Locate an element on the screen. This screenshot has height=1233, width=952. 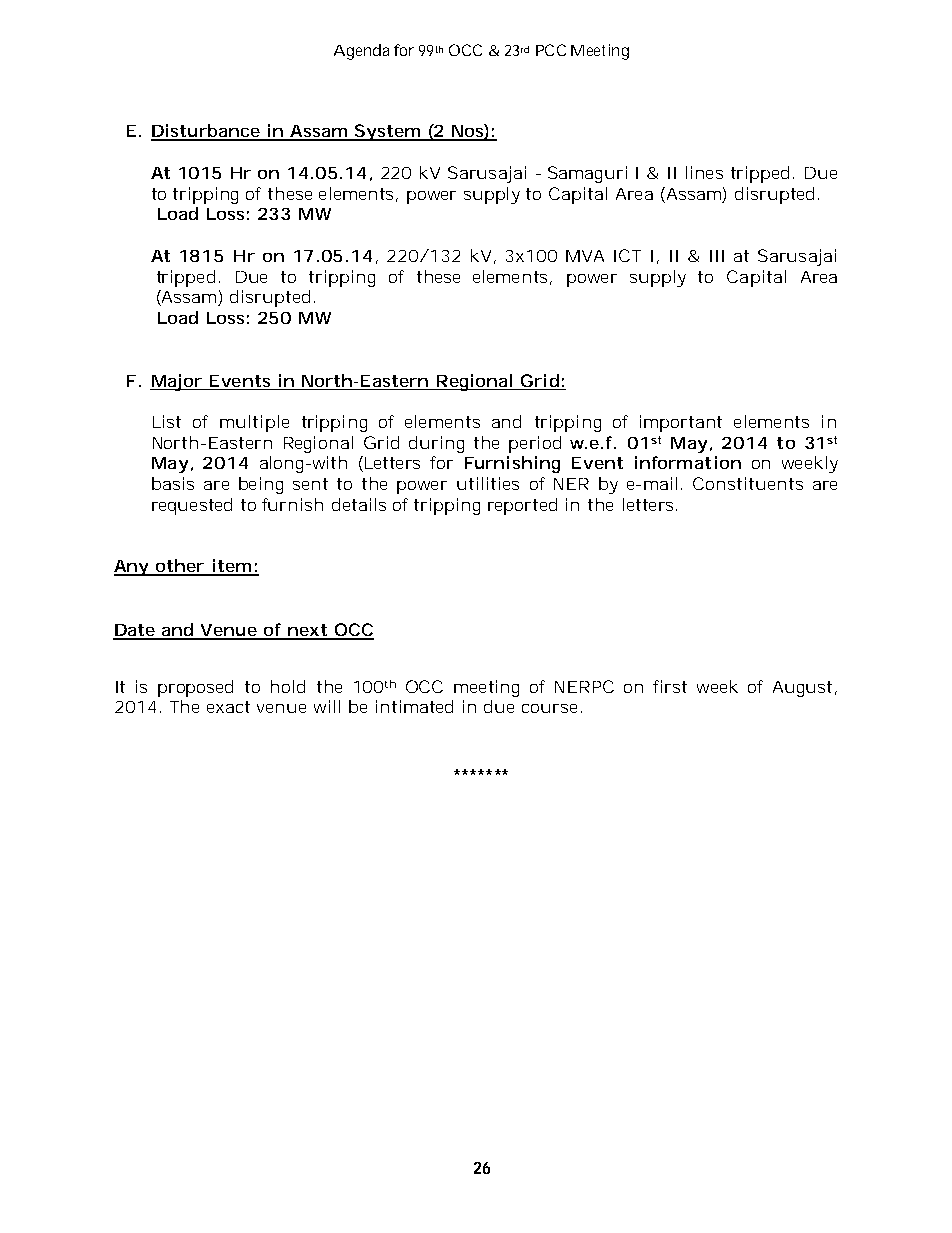
Disturbance is located at coordinates (206, 132).
